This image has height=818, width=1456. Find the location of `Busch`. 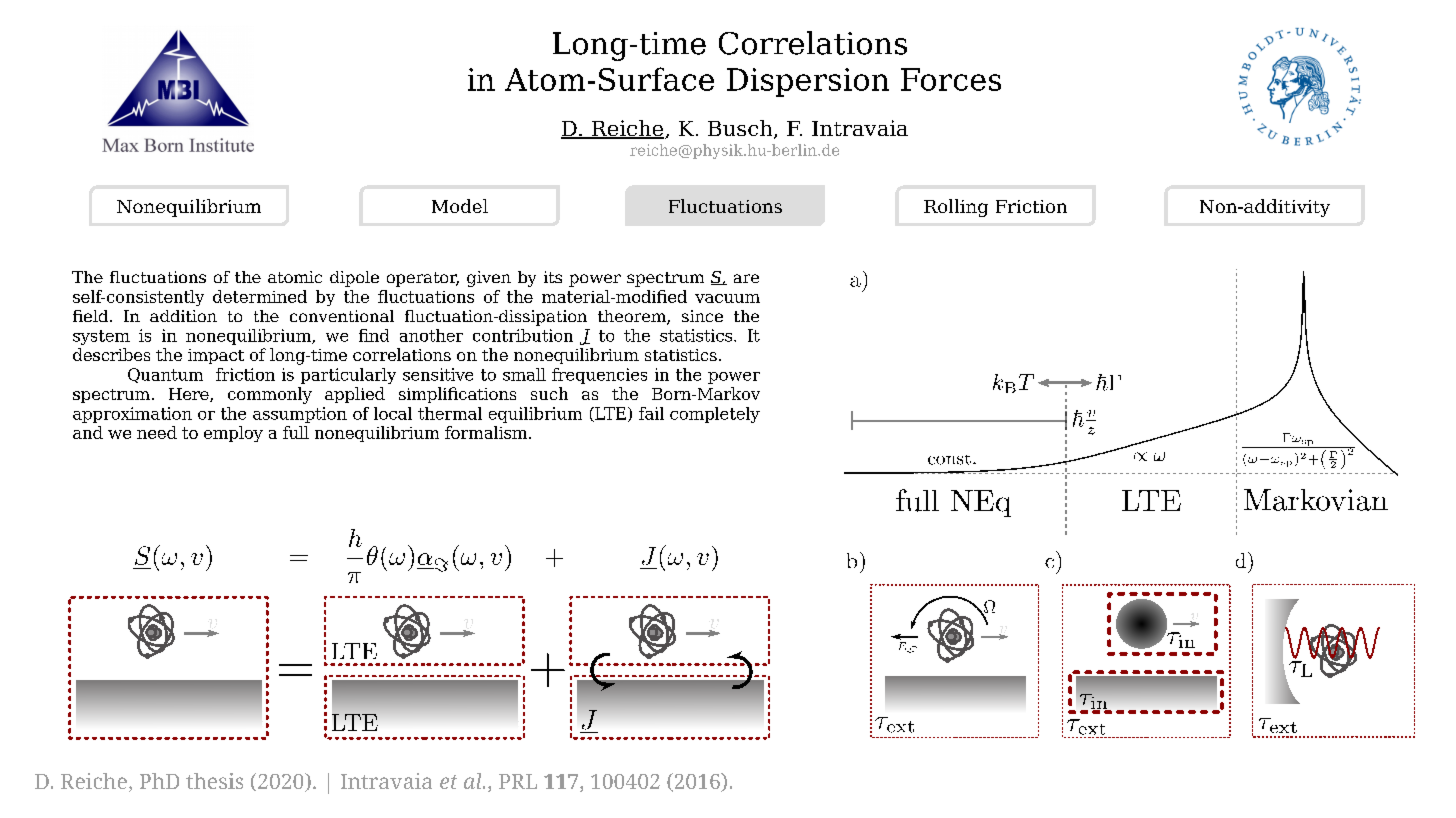

Busch is located at coordinates (741, 129).
